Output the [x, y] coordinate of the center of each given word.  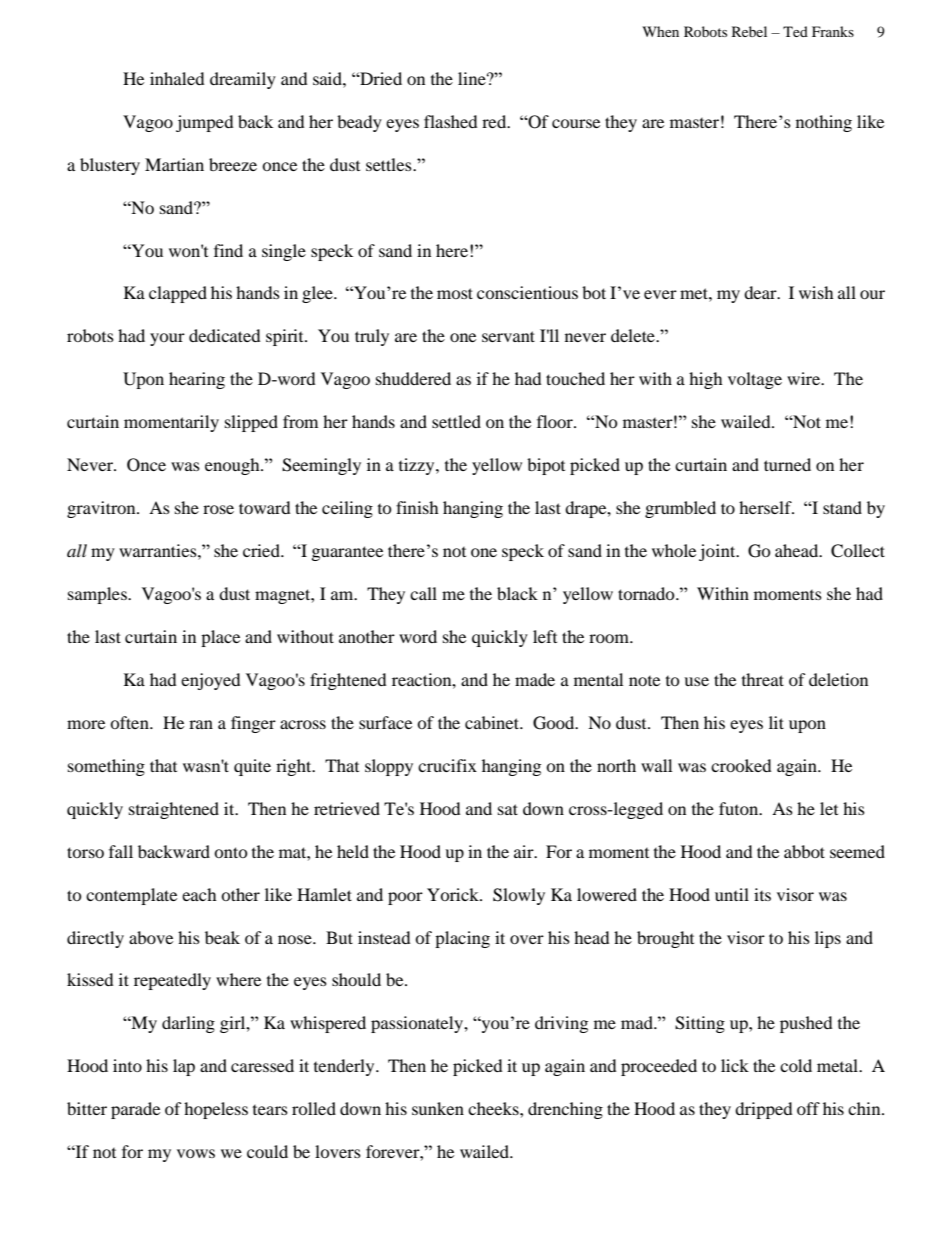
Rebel [749, 31]
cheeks [494, 1108]
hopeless [216, 1110]
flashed [451, 121]
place [220, 638]
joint [718, 552]
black [517, 593]
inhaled [177, 78]
